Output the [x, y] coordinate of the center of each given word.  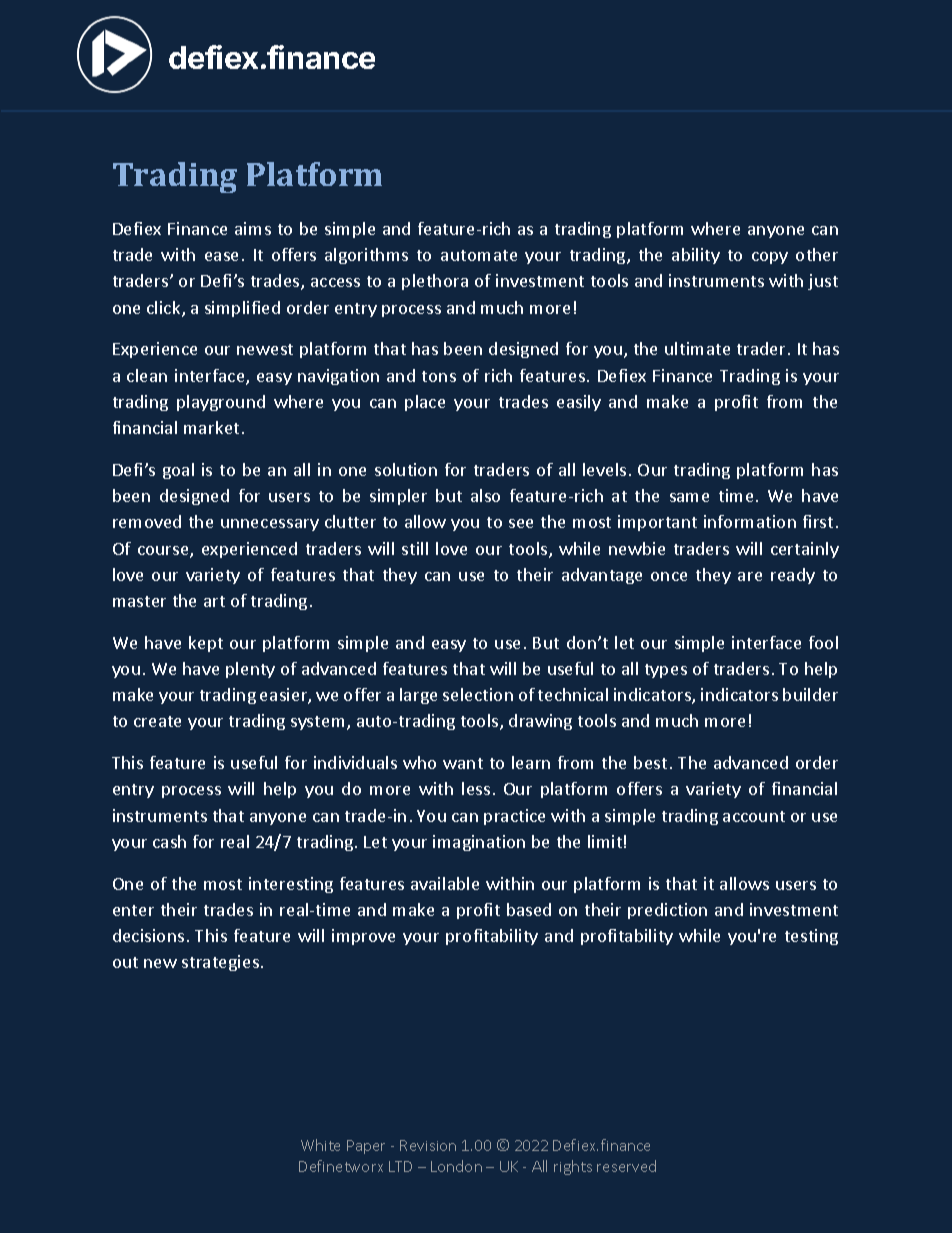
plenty [250, 670]
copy [770, 258]
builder [810, 694]
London [456, 1166]
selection [478, 694]
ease [221, 256]
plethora [435, 282]
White [320, 1145]
